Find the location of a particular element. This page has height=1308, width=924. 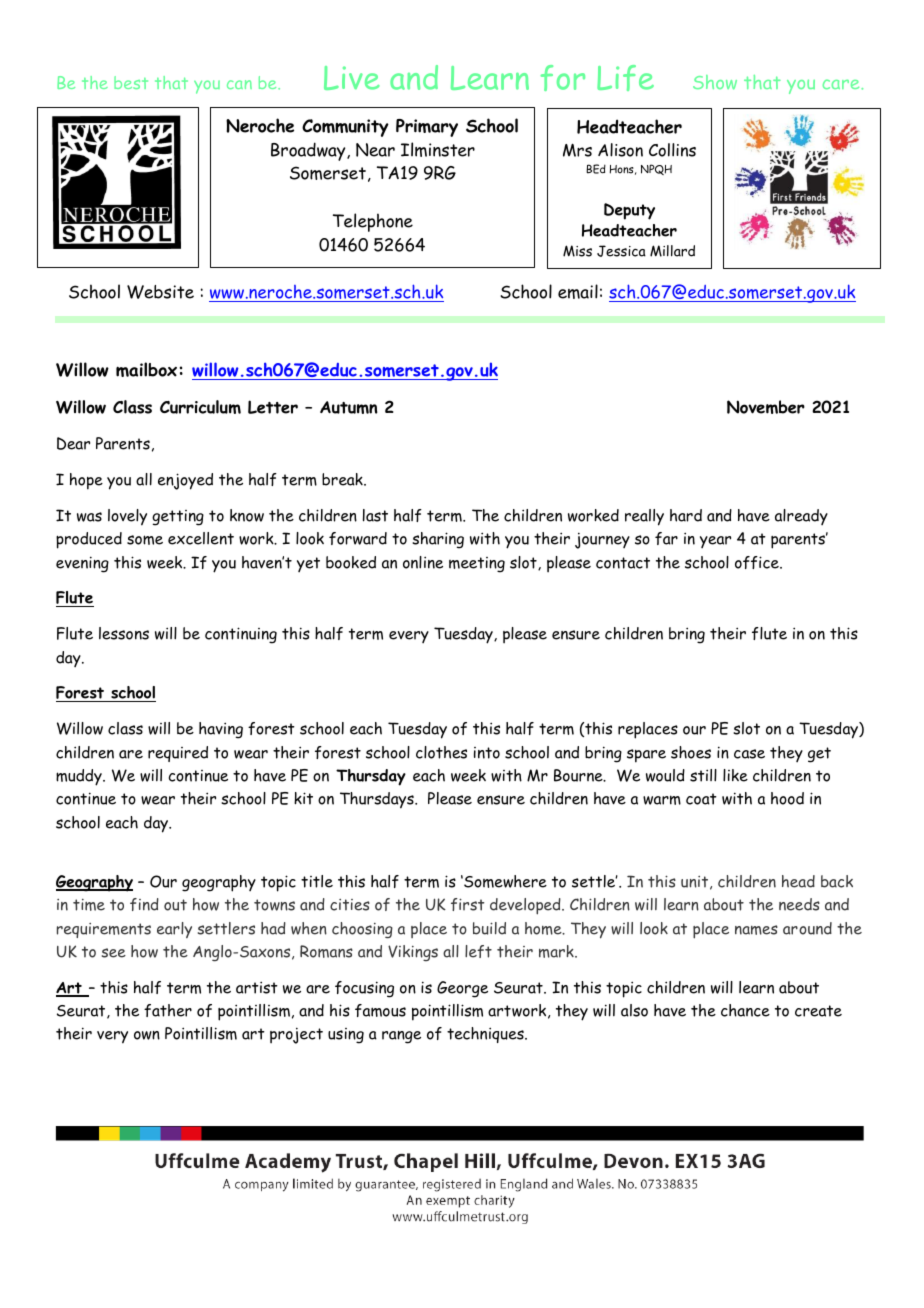

Primary is located at coordinates (427, 128).
